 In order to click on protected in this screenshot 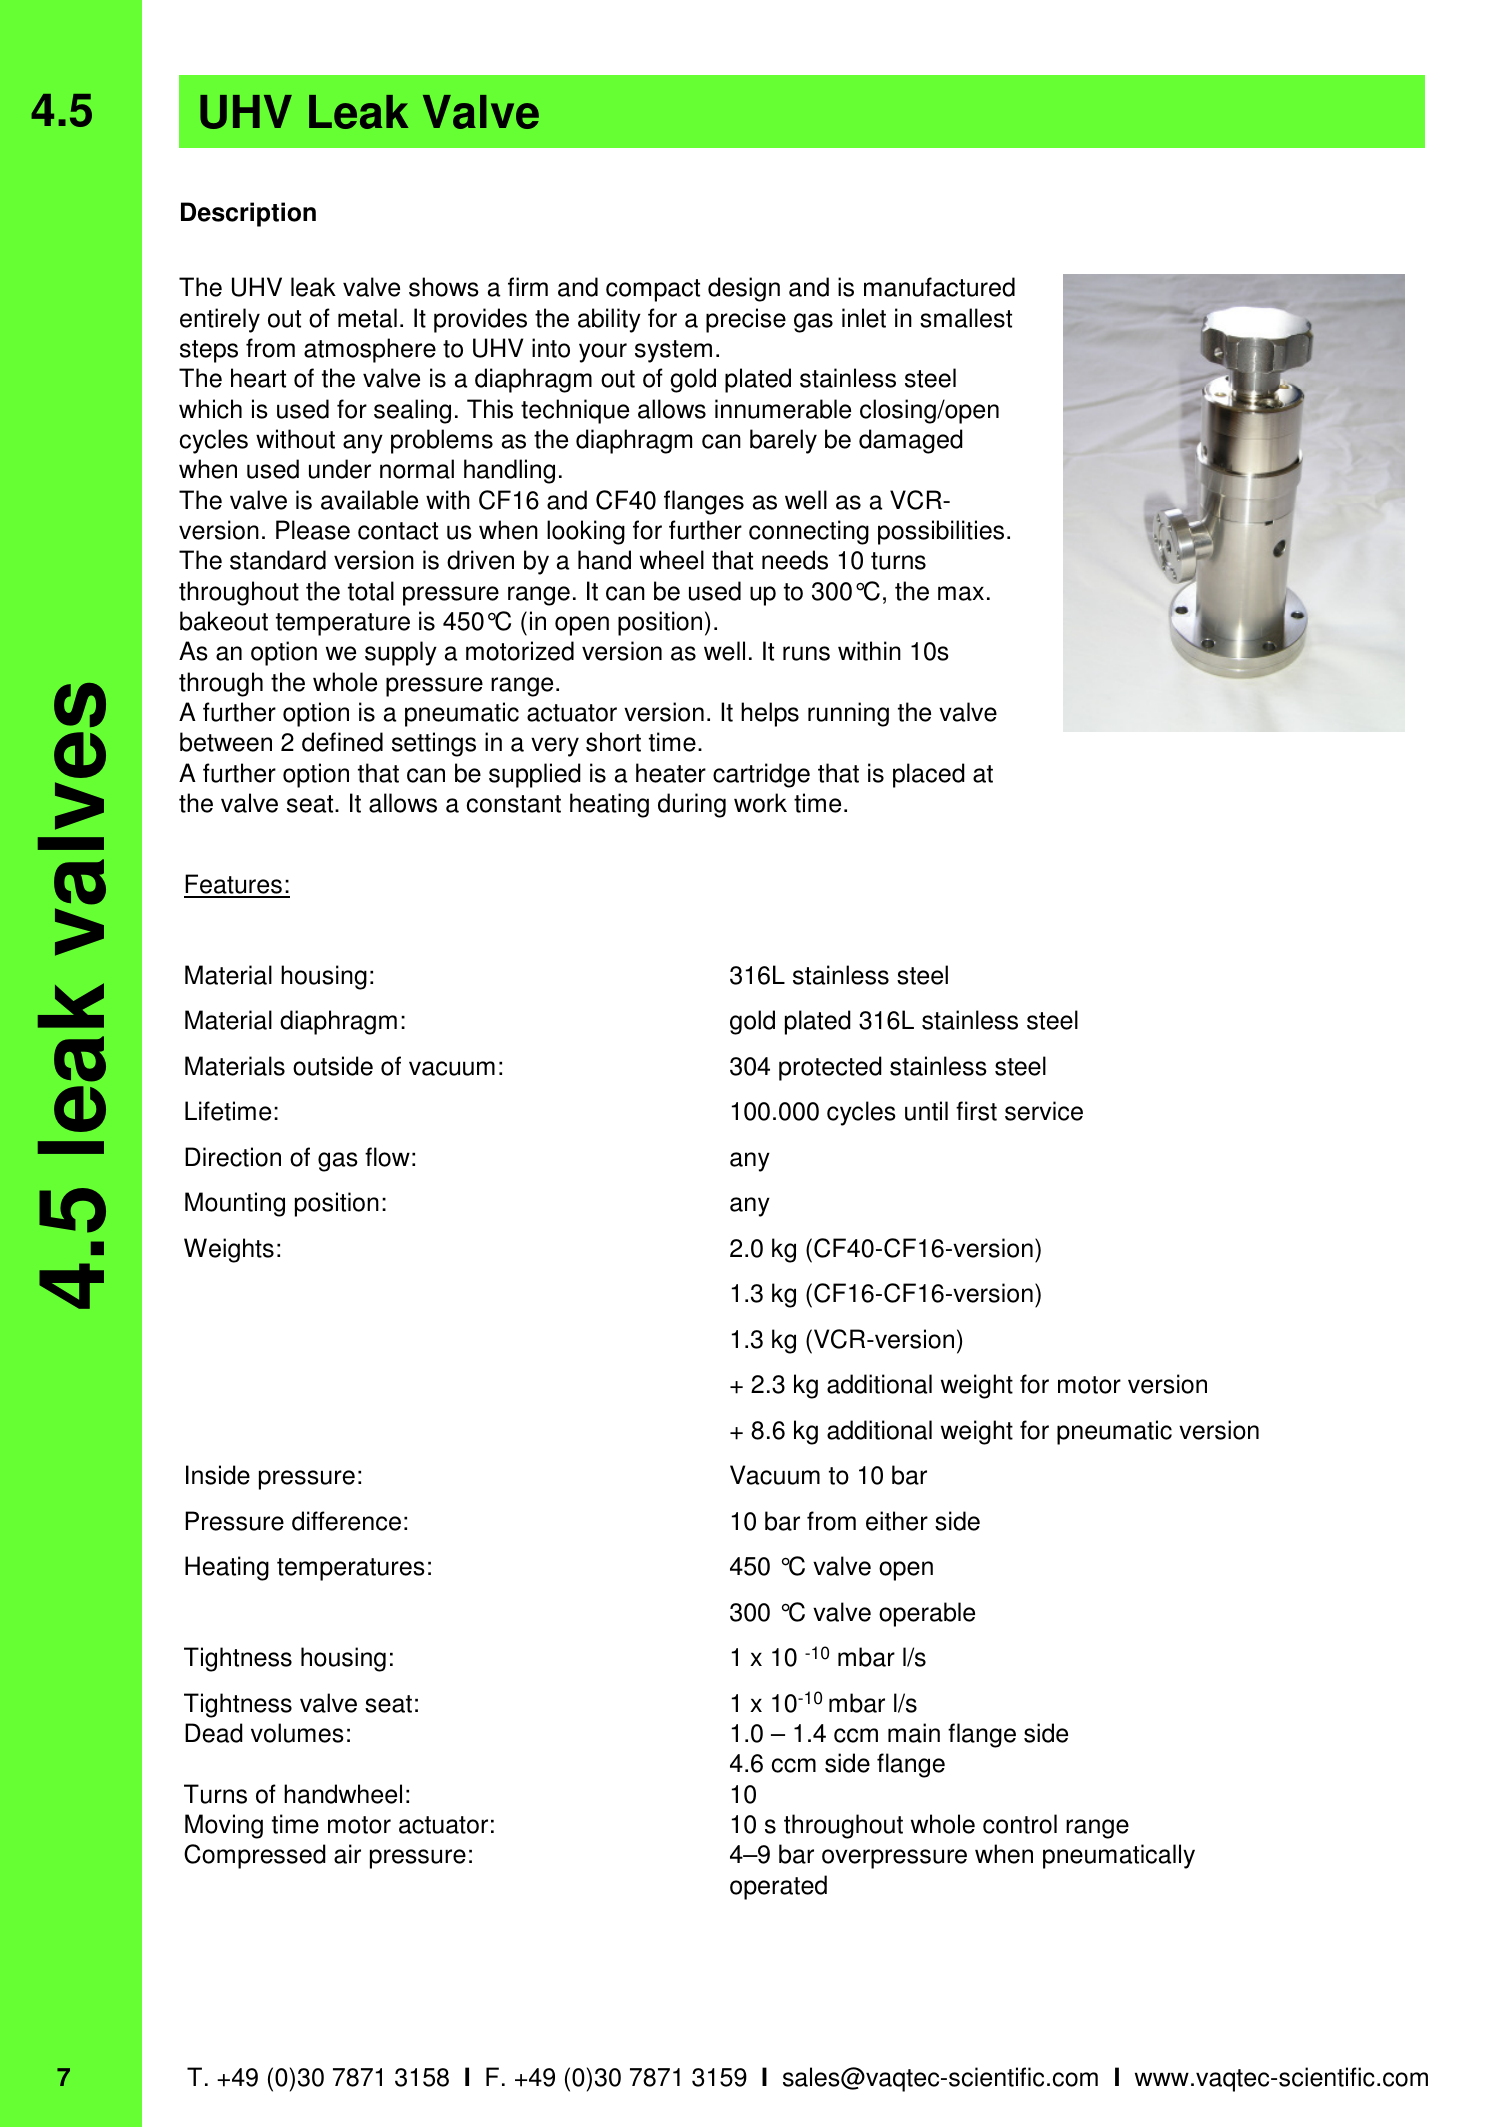, I will do `click(830, 1068)`.
